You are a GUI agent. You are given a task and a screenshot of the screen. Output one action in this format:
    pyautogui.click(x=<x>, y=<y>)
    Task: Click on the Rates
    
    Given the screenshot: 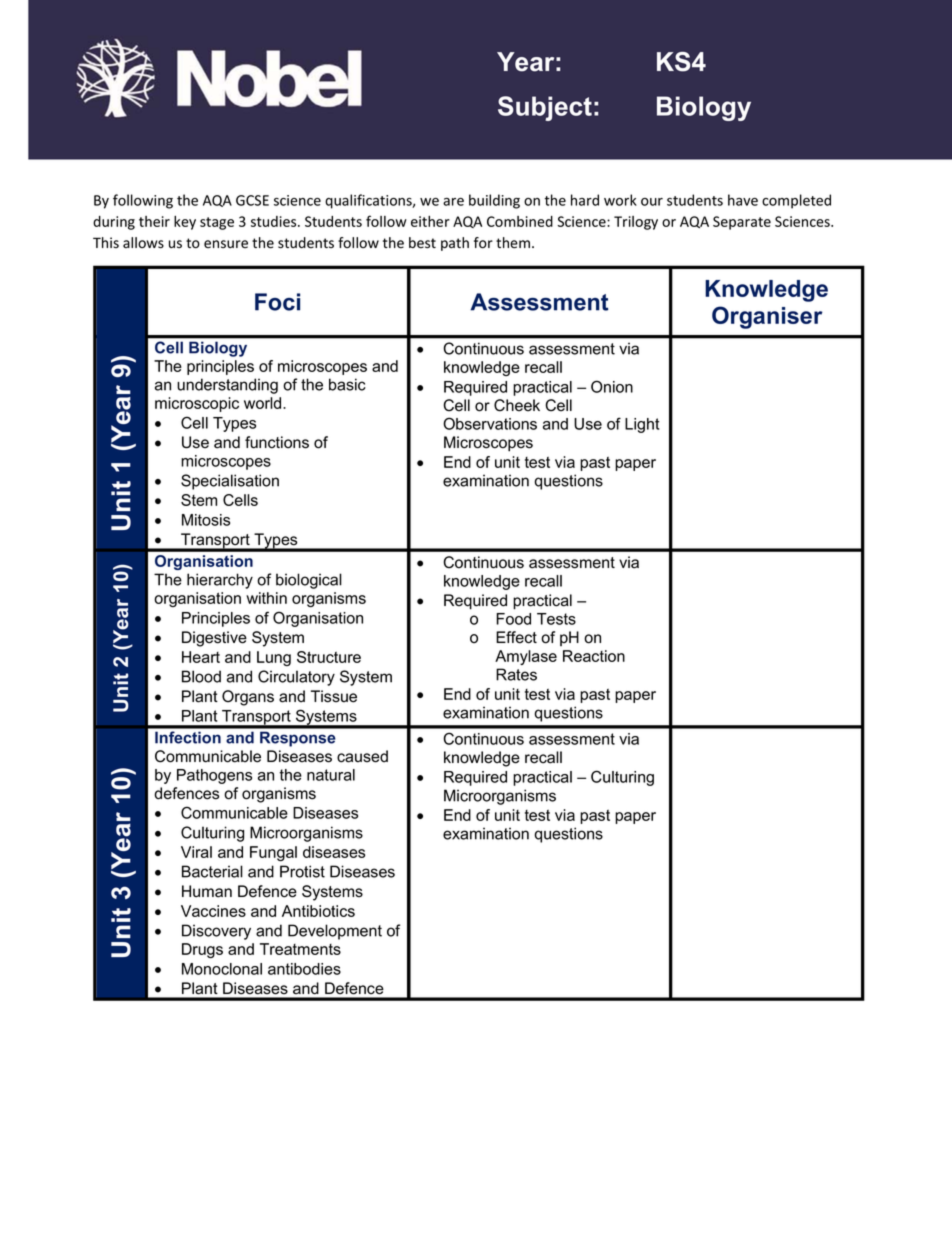 What is the action you would take?
    pyautogui.click(x=516, y=674)
